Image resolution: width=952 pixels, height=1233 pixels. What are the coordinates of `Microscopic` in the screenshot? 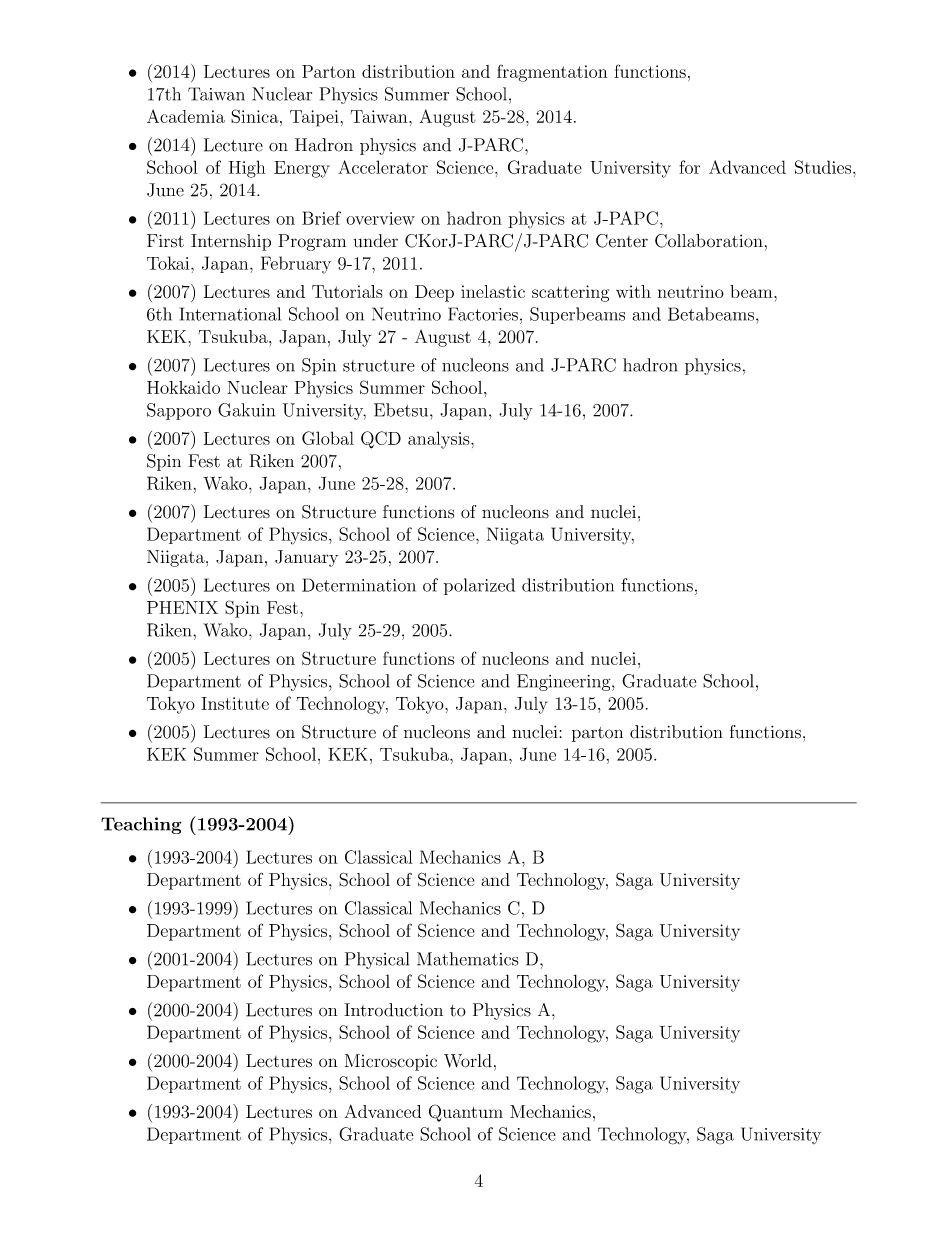 It's located at (391, 1062).
